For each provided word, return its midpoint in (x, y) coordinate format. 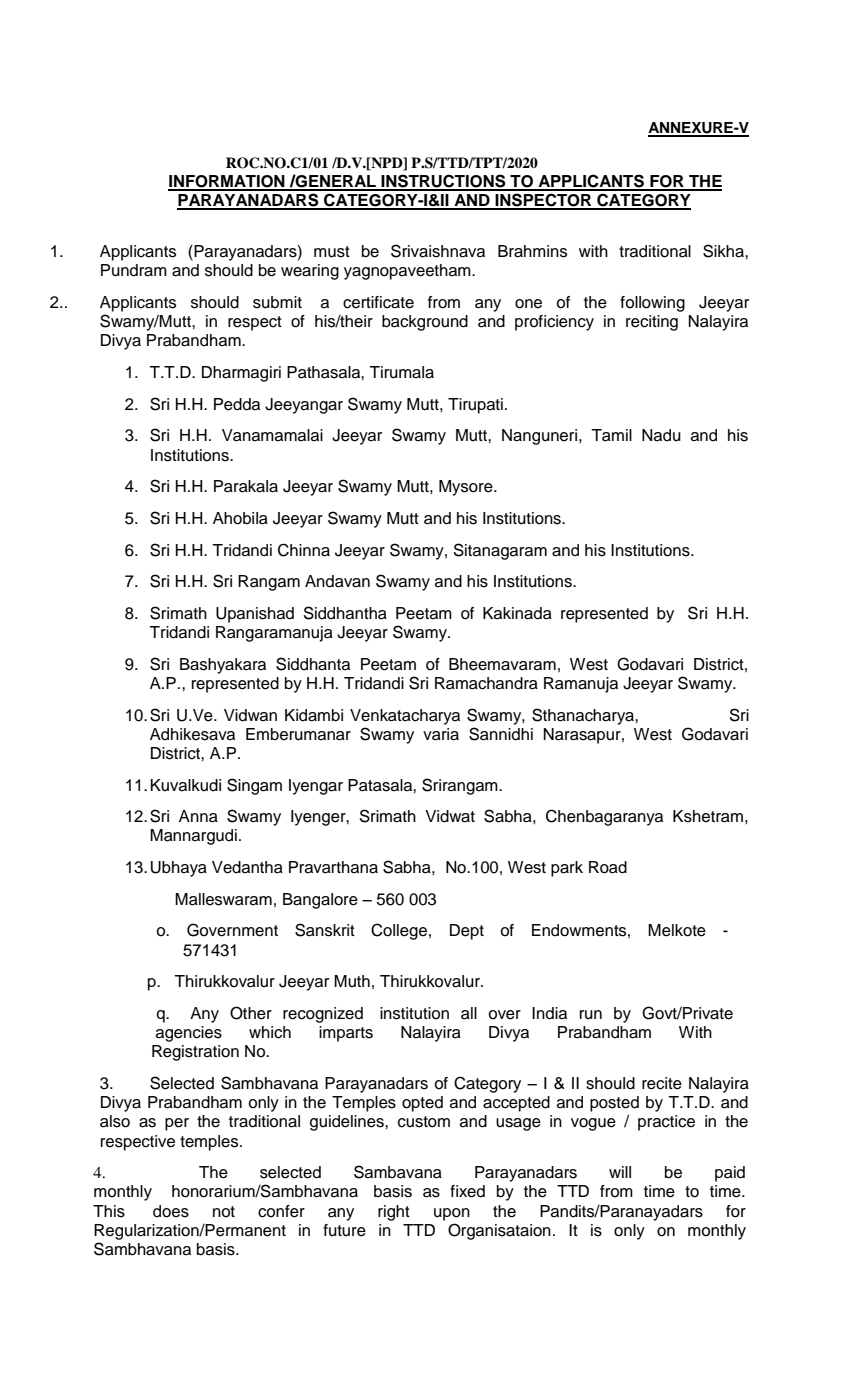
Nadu (661, 435)
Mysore (467, 488)
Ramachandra (486, 683)
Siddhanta (313, 664)
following (652, 304)
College (399, 931)
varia (441, 734)
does (171, 1211)
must (332, 252)
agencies (189, 1034)
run (591, 1015)
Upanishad (255, 615)
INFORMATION (227, 182)
